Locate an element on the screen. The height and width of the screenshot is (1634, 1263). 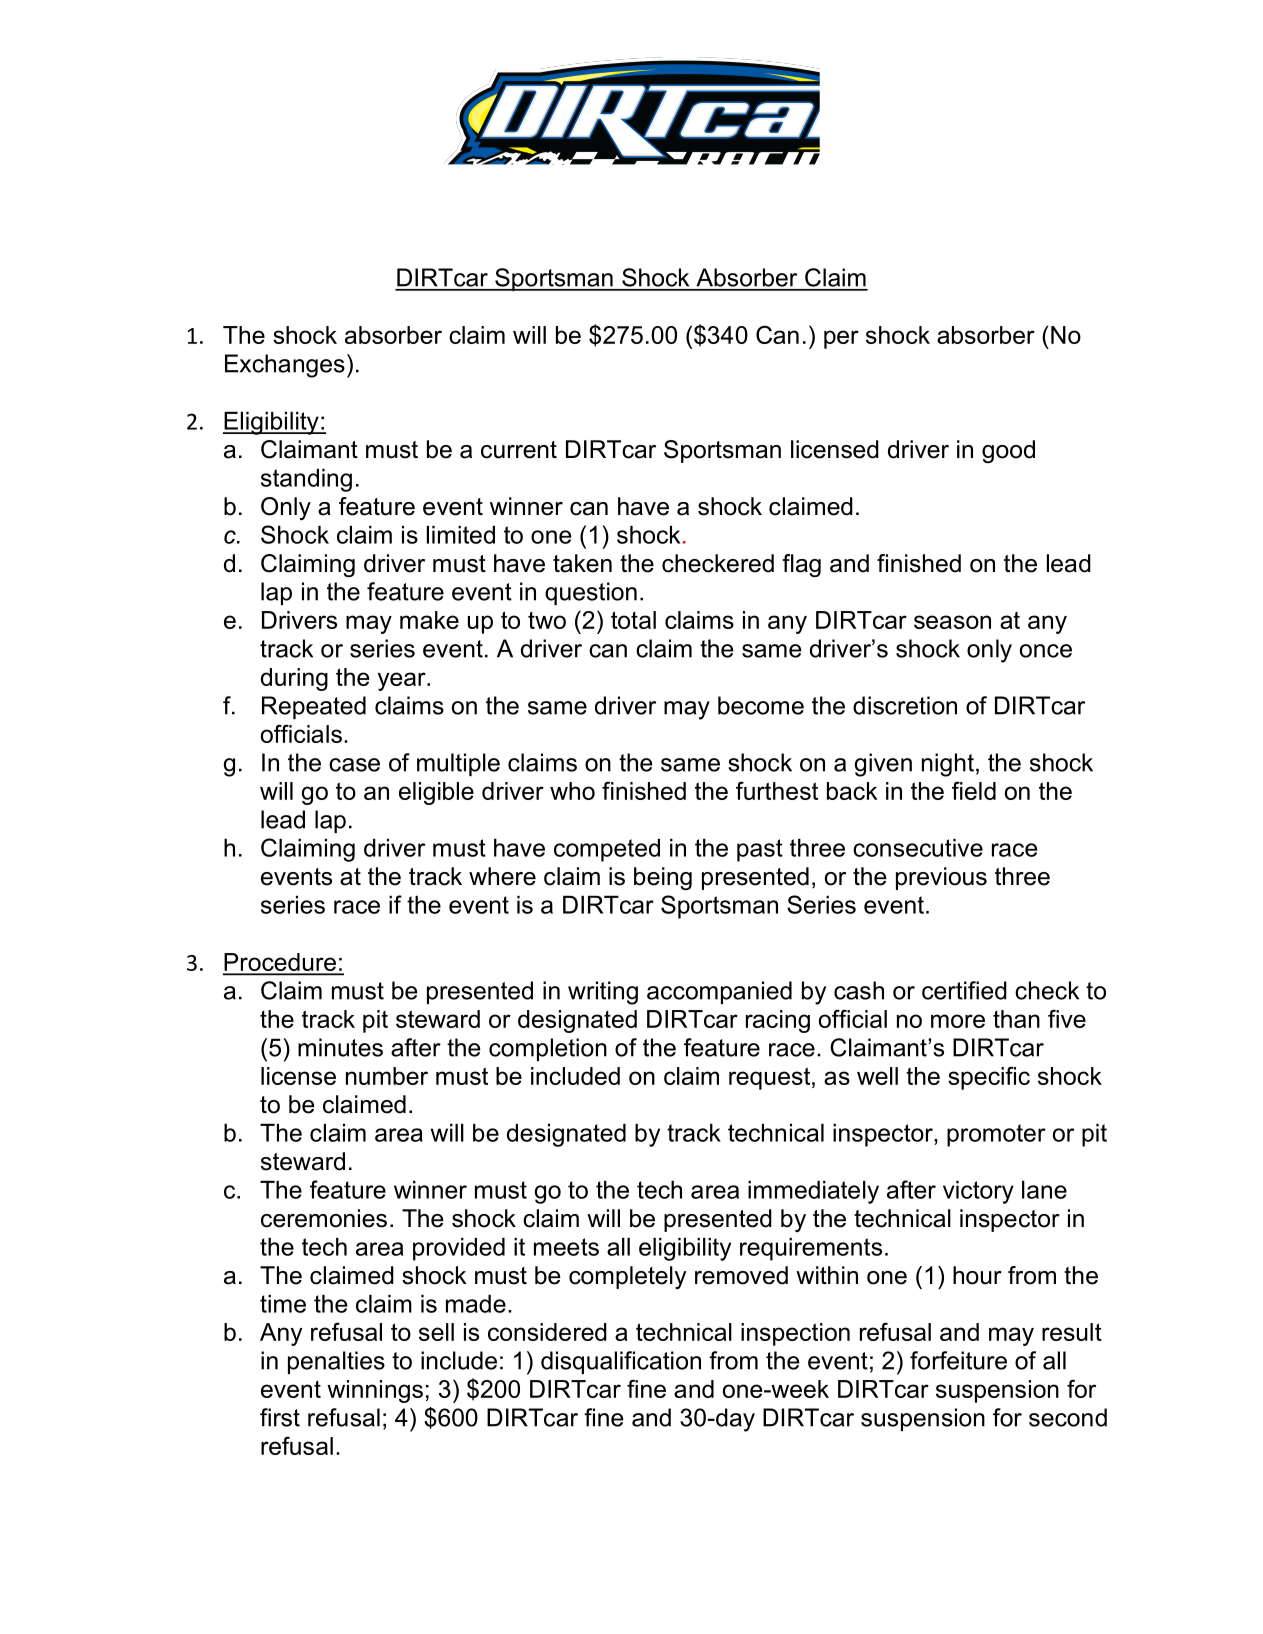
total is located at coordinates (633, 620).
